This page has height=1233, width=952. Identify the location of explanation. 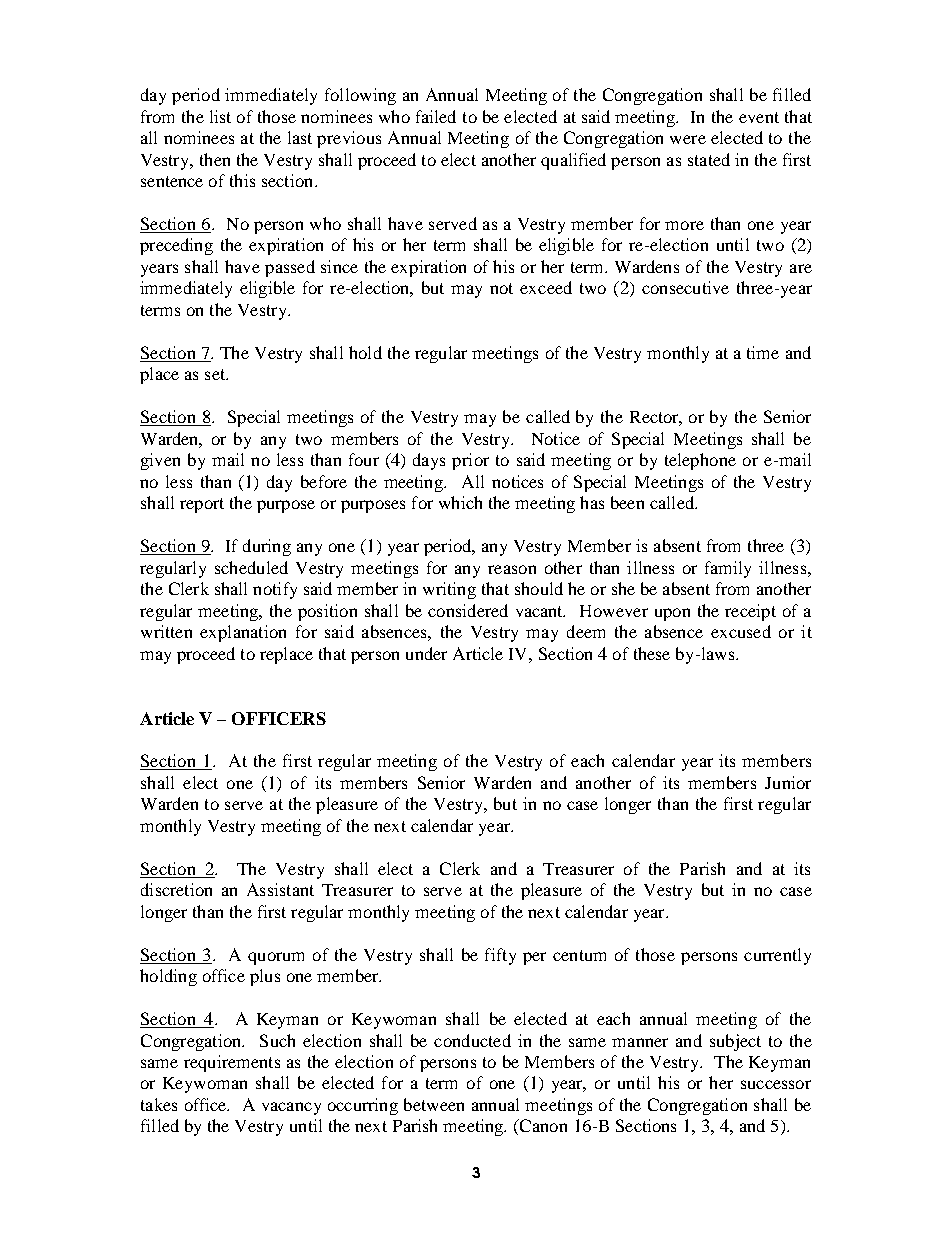
(243, 633).
